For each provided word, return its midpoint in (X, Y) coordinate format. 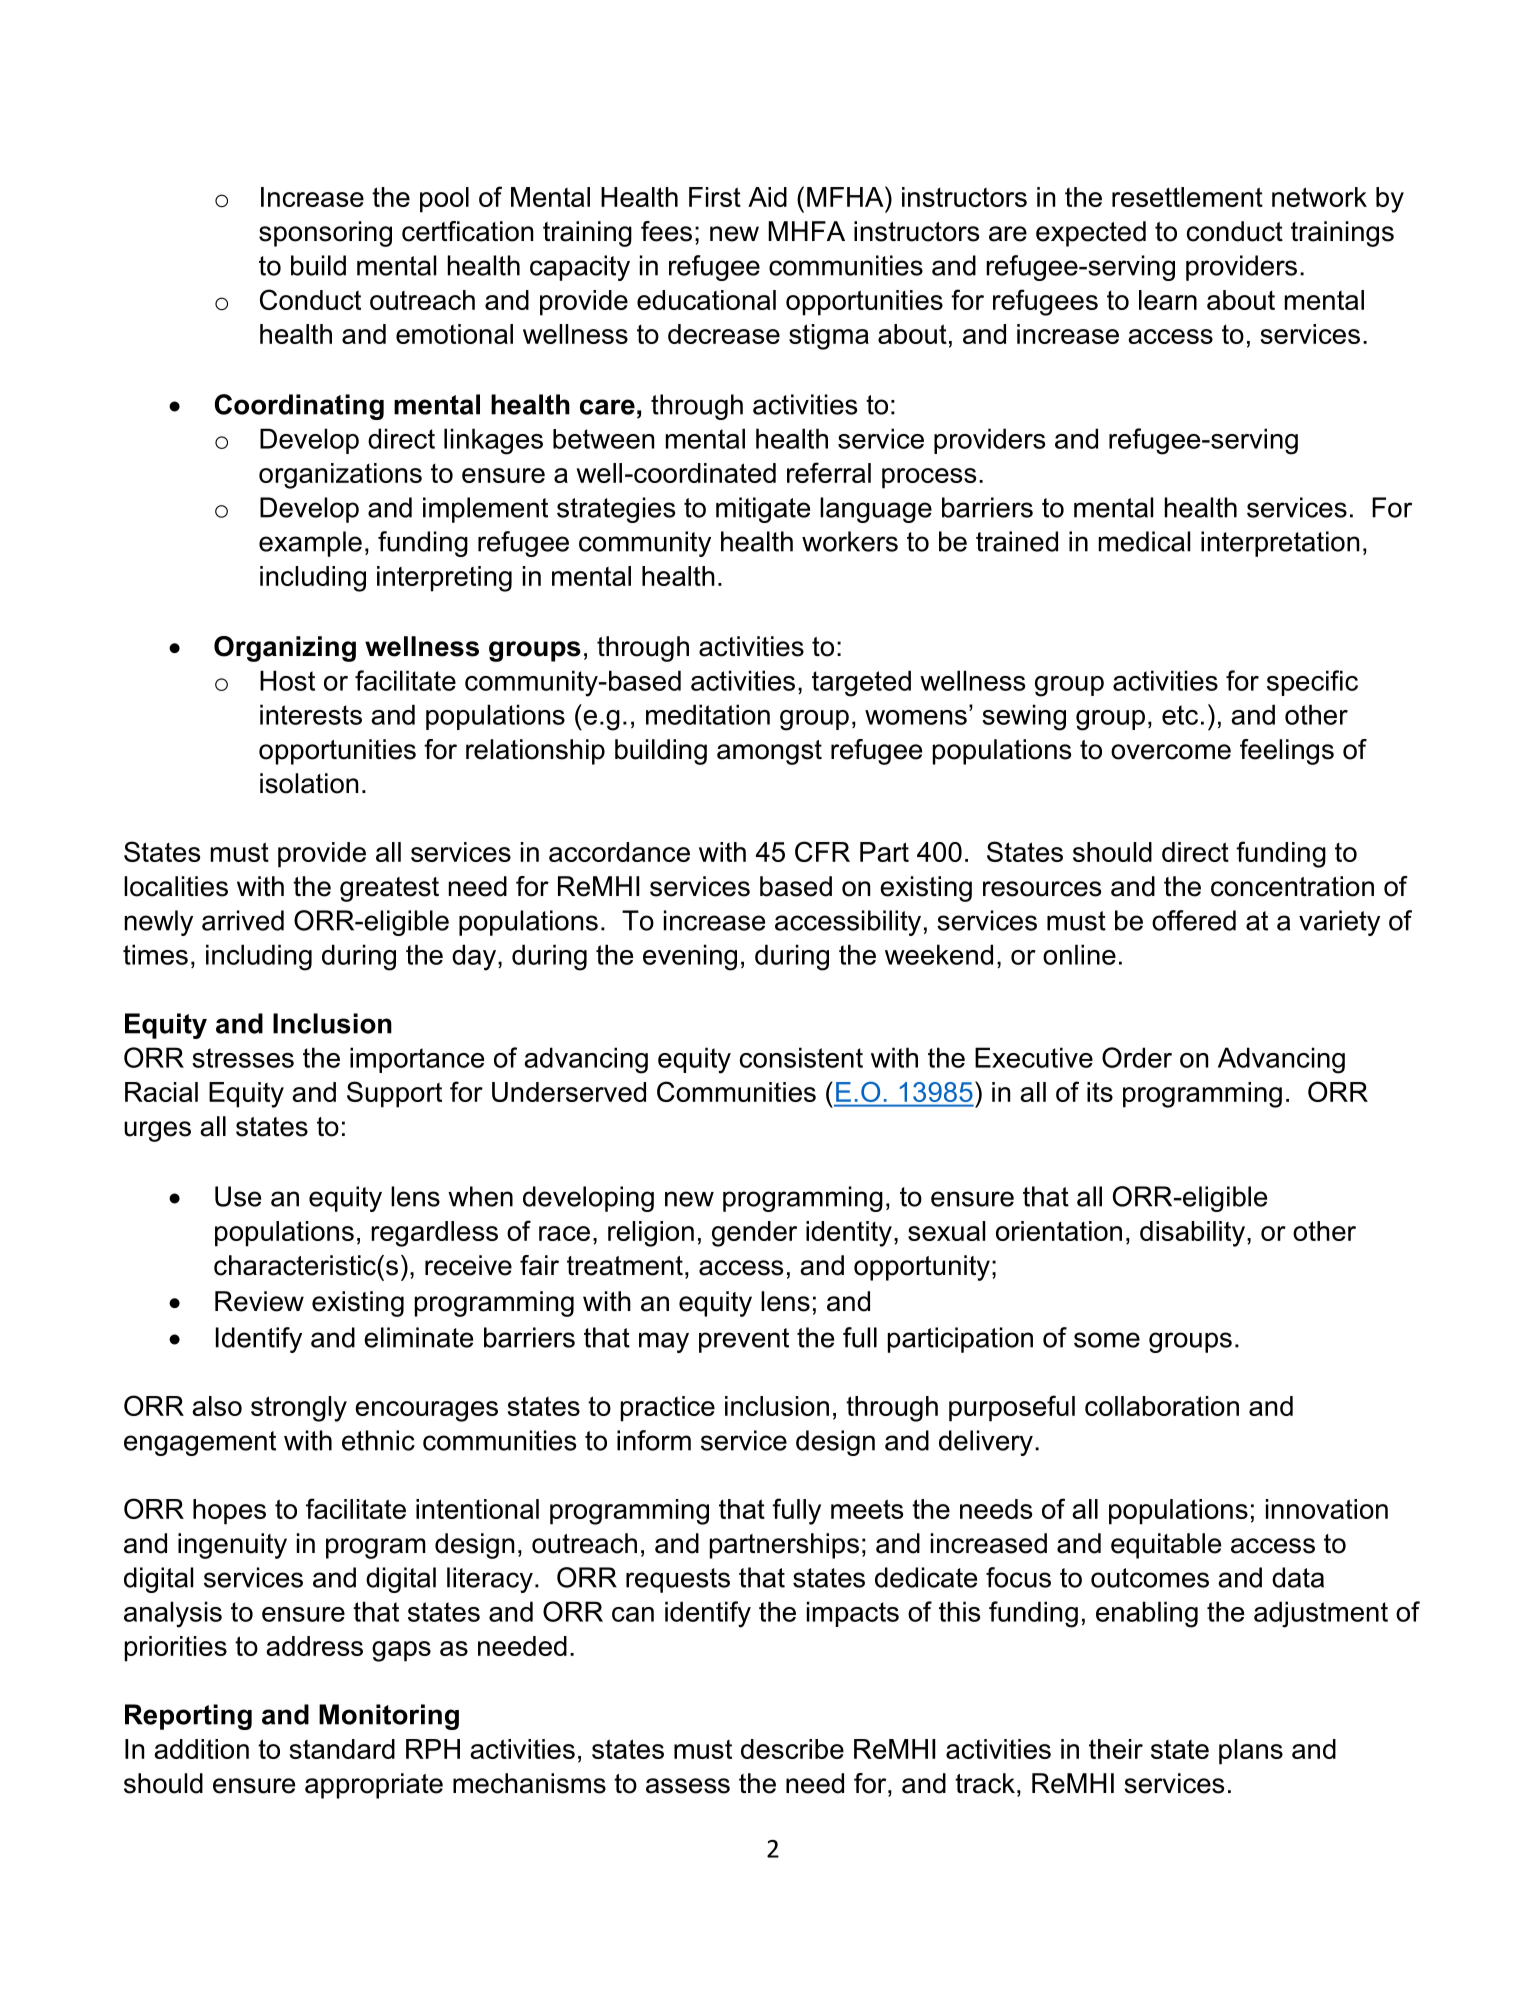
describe (792, 1749)
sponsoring (325, 234)
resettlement (1187, 197)
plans (1251, 1752)
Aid (767, 197)
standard (342, 1749)
